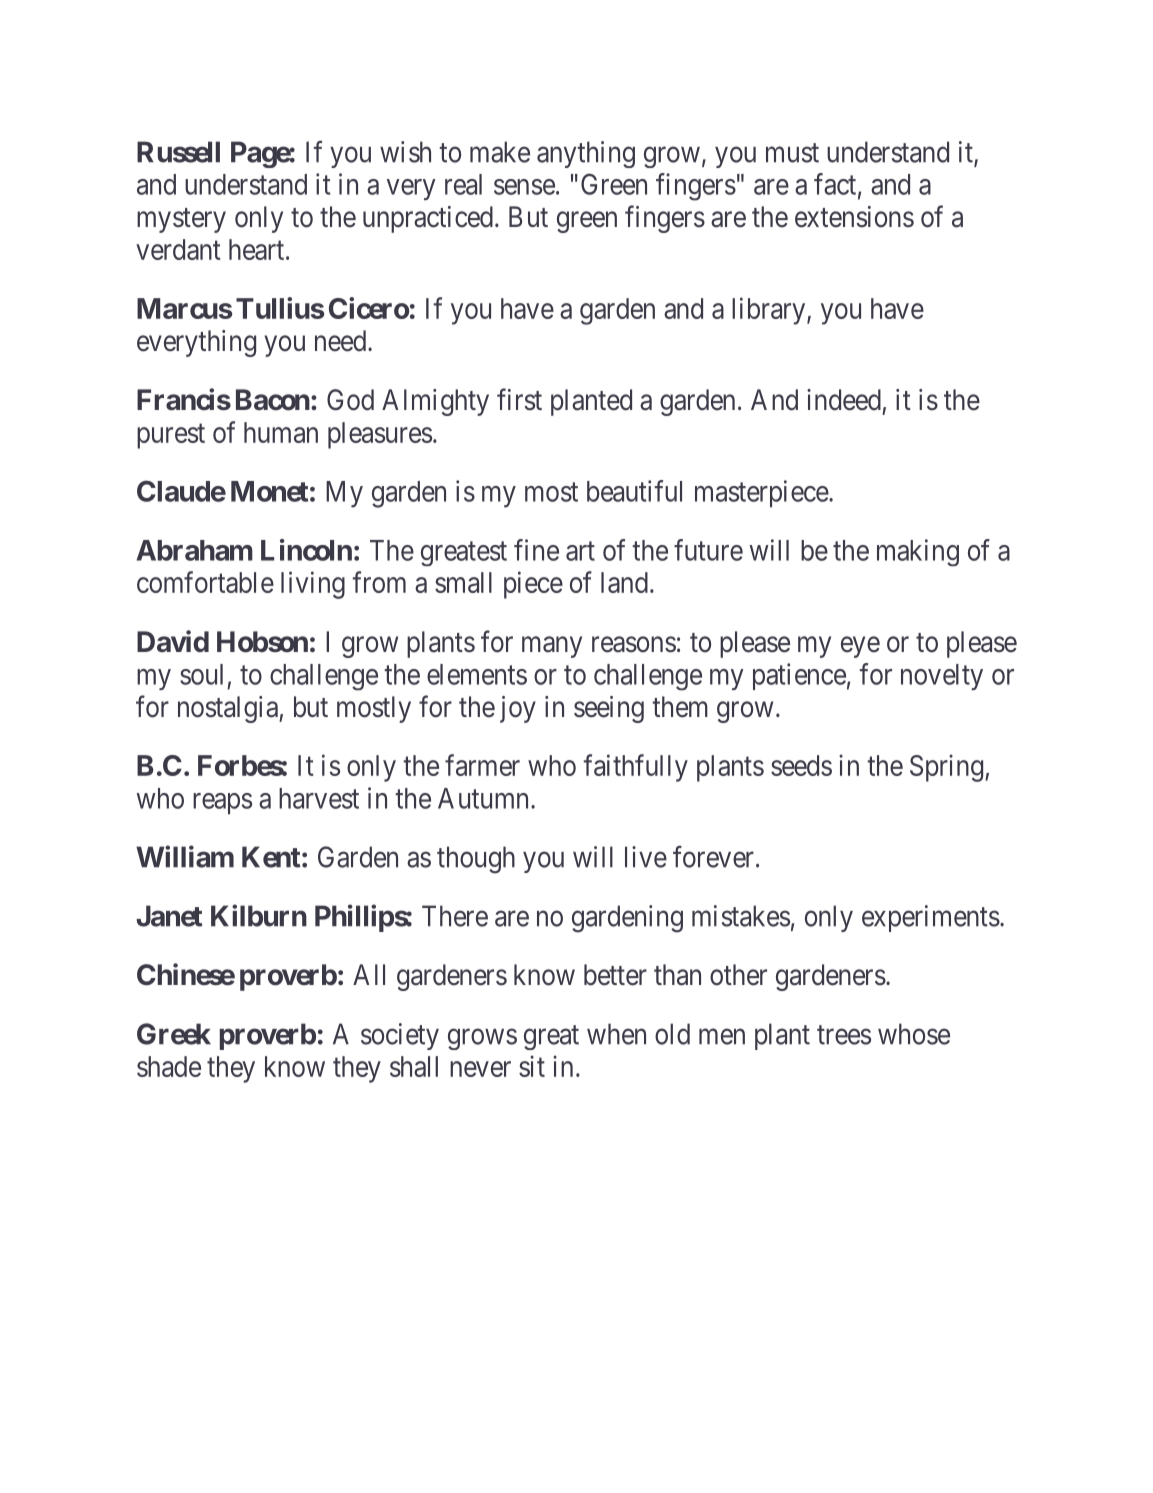 Image resolution: width=1153 pixels, height=1493 pixels. Describe the element at coordinates (860, 647) in the image. I see `eye` at that location.
